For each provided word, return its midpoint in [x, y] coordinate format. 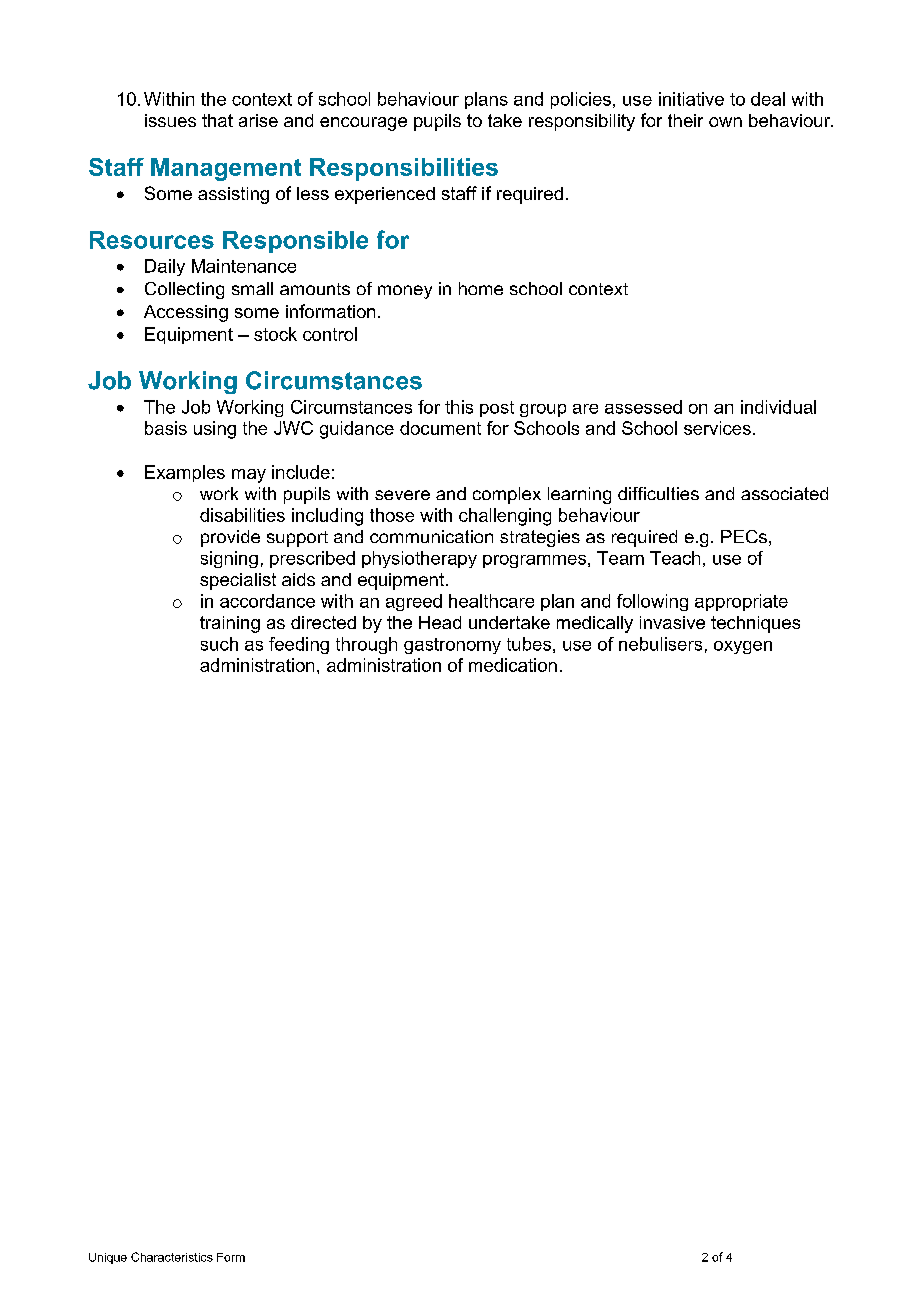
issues [170, 120]
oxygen [743, 647]
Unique [108, 1258]
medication [513, 665]
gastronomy [452, 646]
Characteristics [172, 1257]
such [219, 644]
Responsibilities [404, 169]
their [685, 120]
